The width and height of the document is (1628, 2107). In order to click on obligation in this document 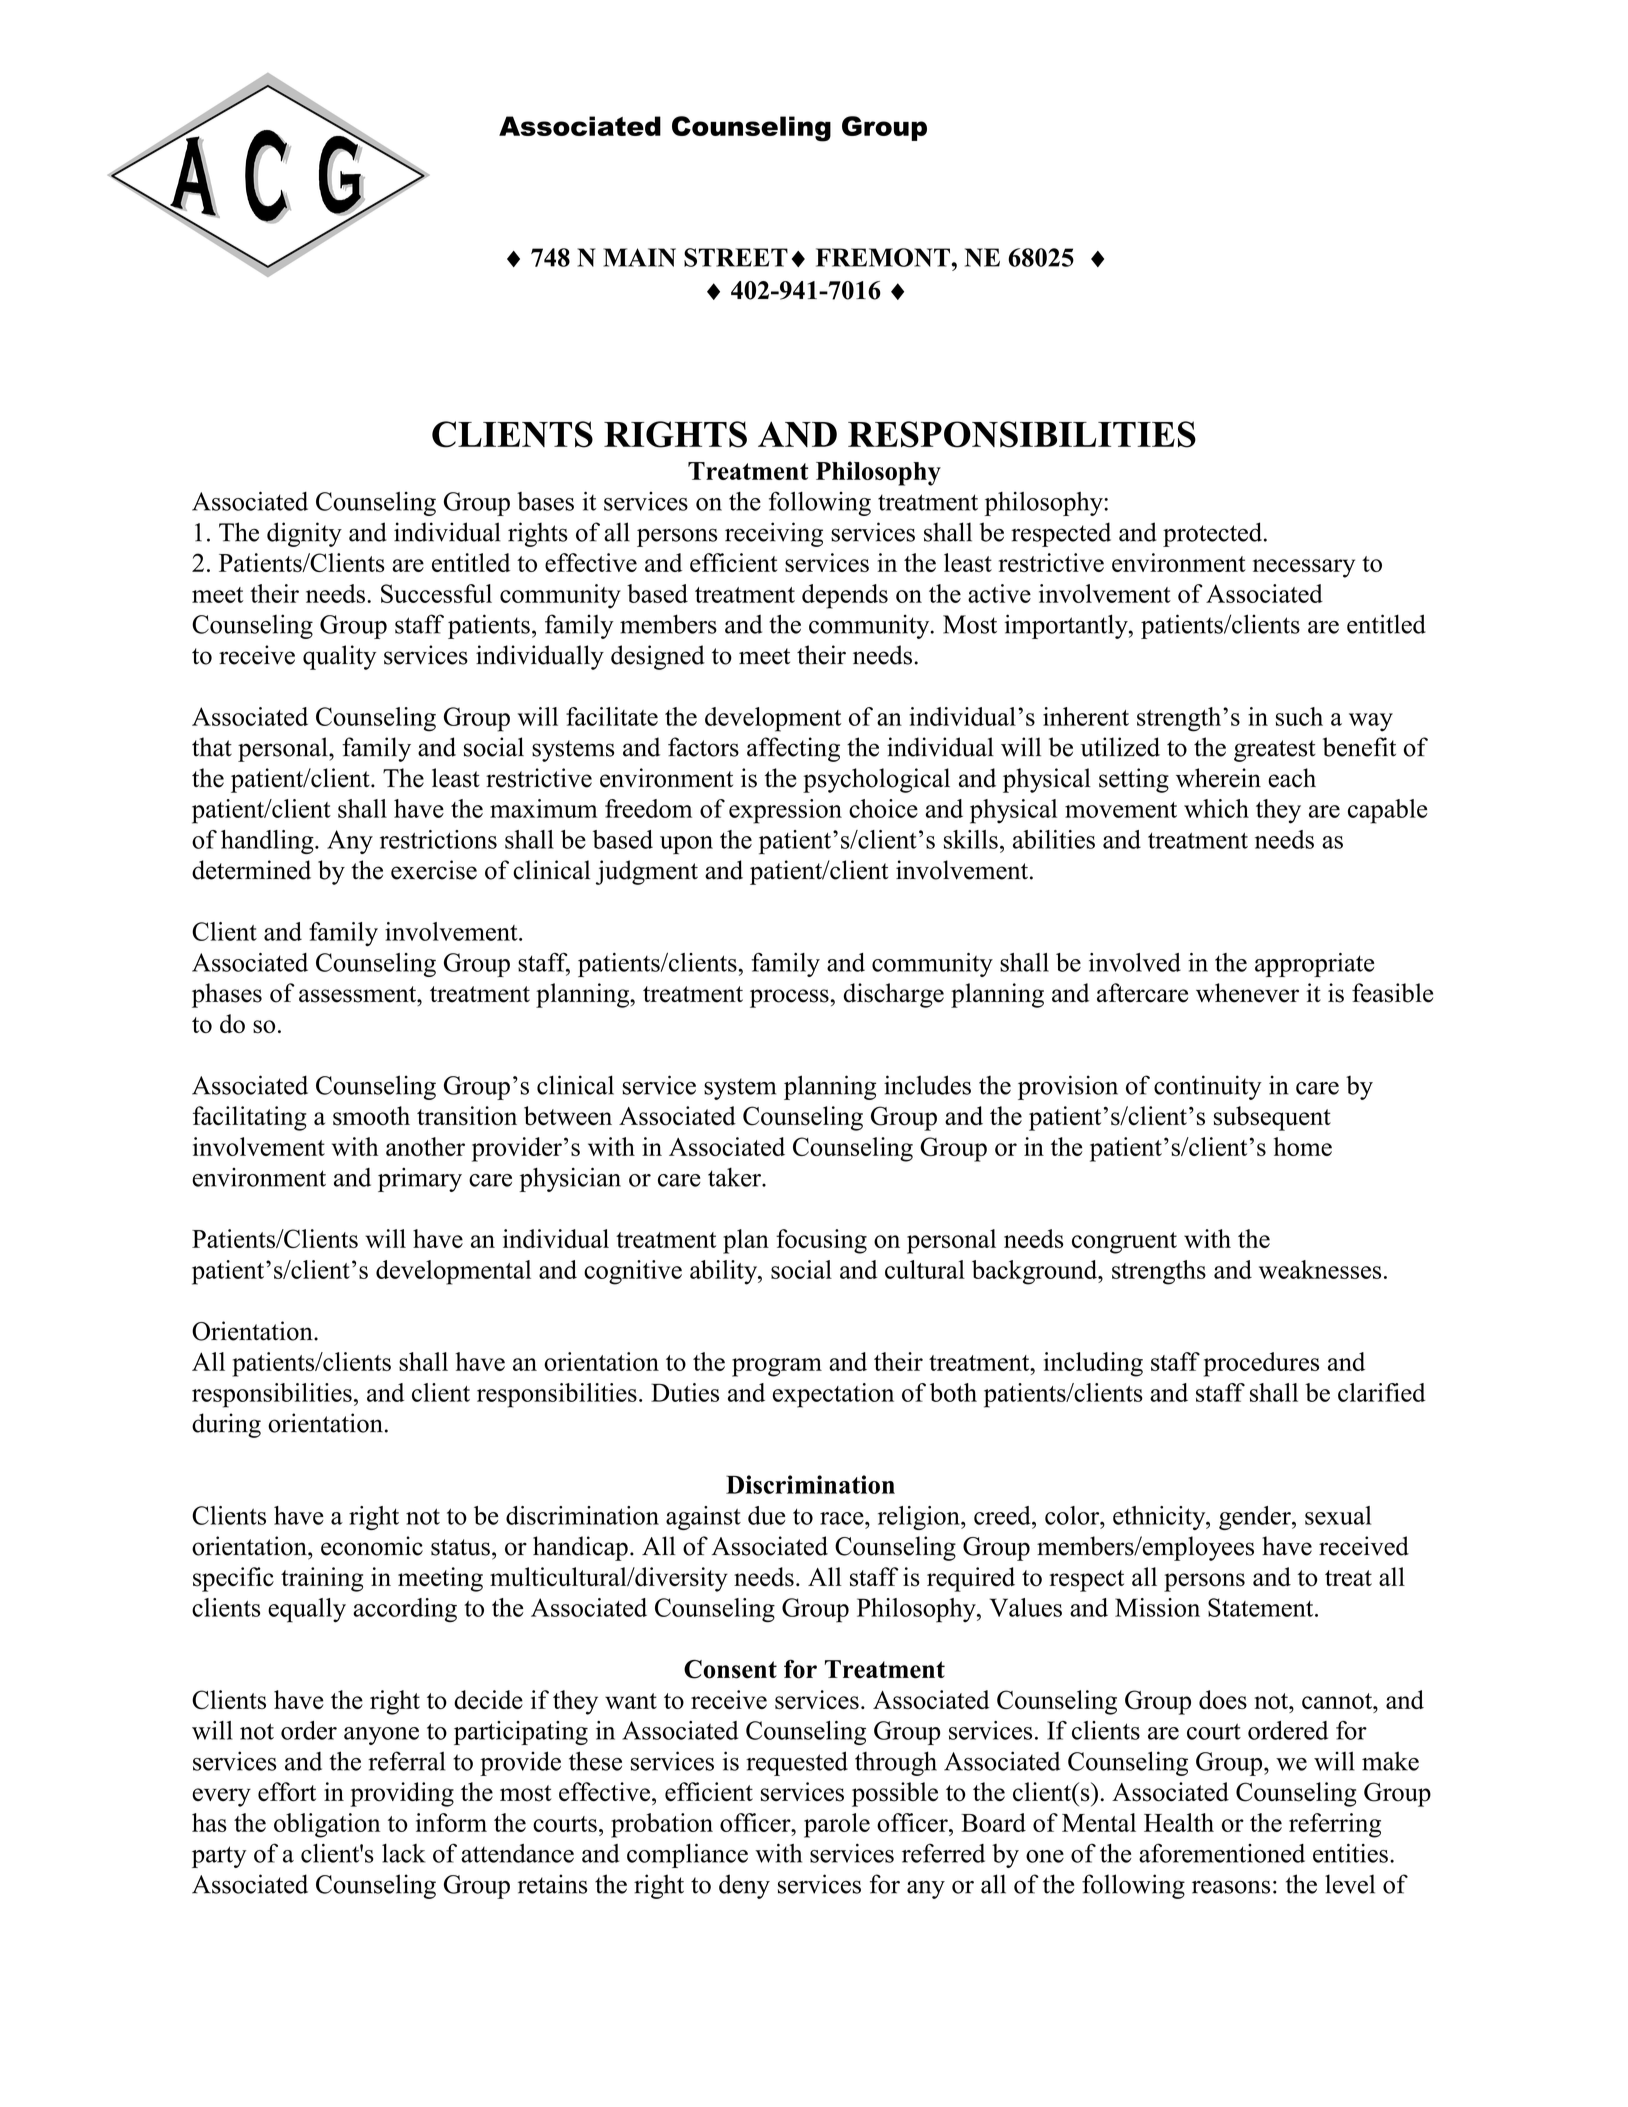, I will do `click(327, 1825)`.
